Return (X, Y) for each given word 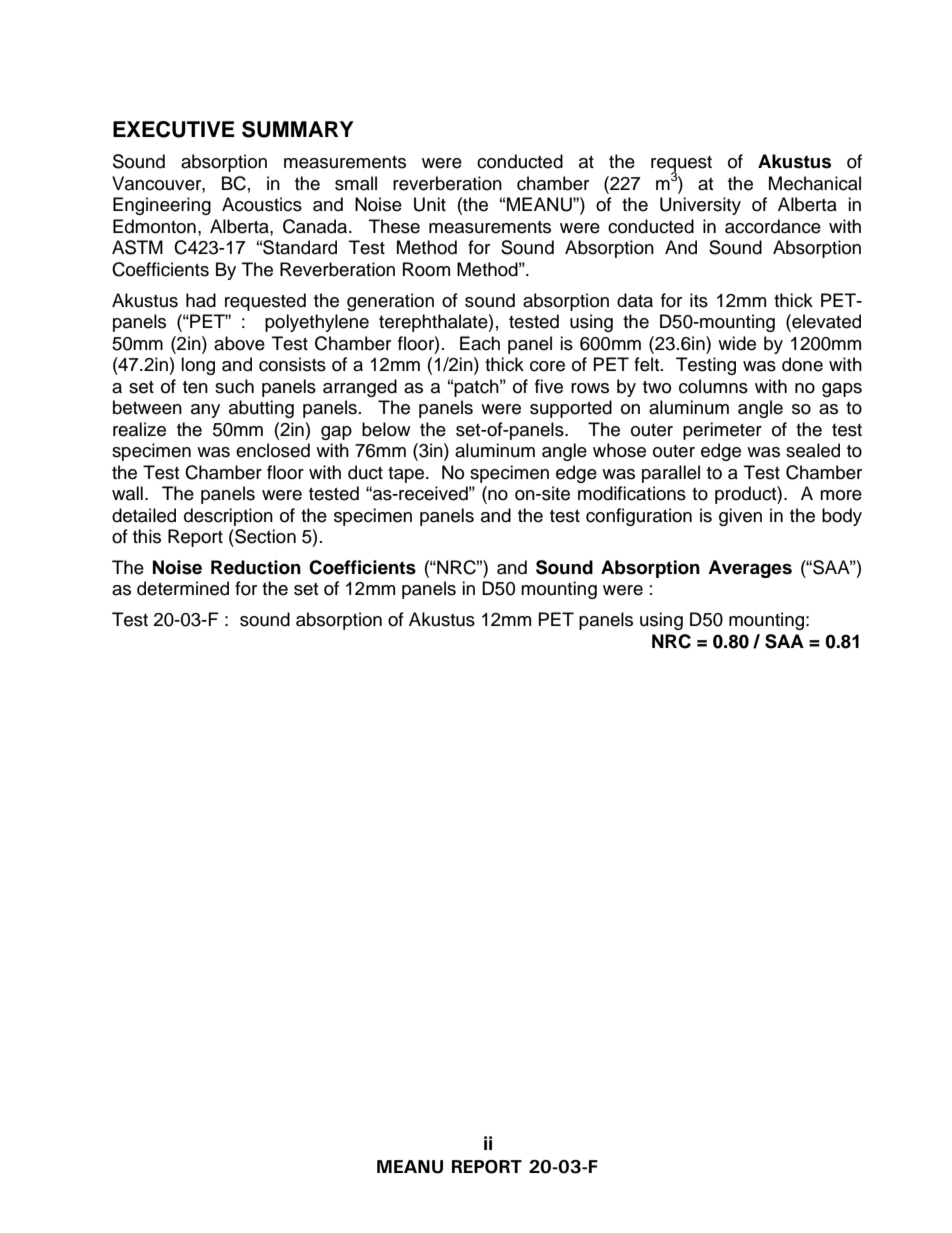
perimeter (722, 431)
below (386, 429)
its (699, 300)
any (205, 411)
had (201, 300)
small (356, 183)
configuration (639, 517)
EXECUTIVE (174, 129)
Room (426, 269)
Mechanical (815, 183)
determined (183, 588)
